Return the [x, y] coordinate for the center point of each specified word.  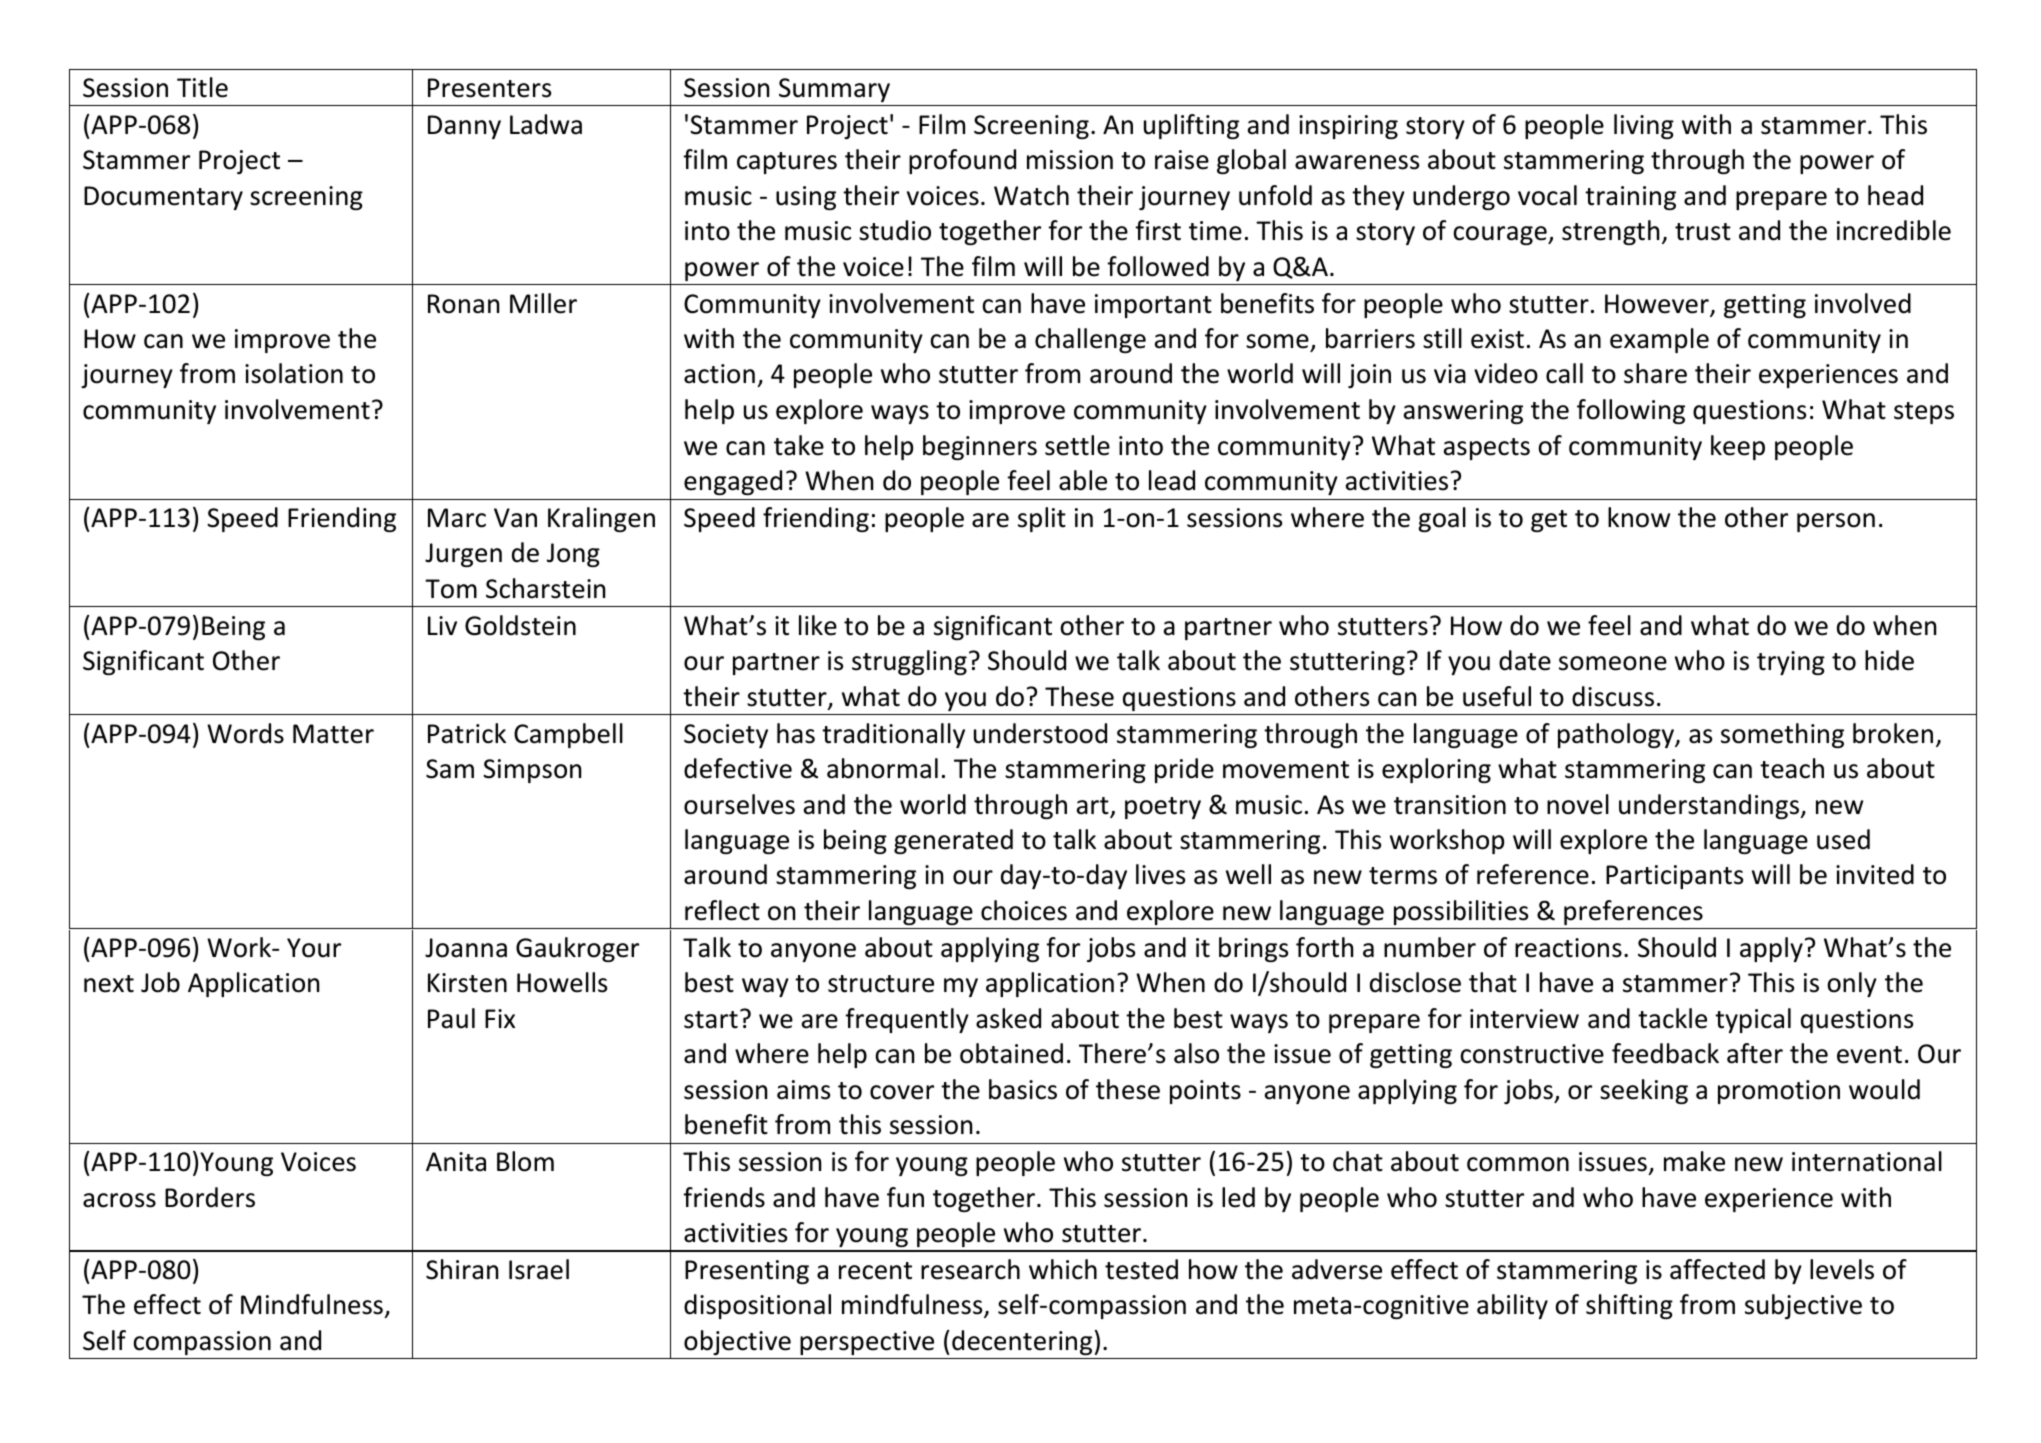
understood [1040, 733]
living [1644, 126]
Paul [451, 1018]
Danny [464, 127]
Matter [333, 734]
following [1631, 411]
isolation [294, 373]
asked [1008, 1018]
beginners [980, 447]
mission [1070, 160]
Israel [539, 1269]
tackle [1672, 1018]
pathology [1617, 735]
